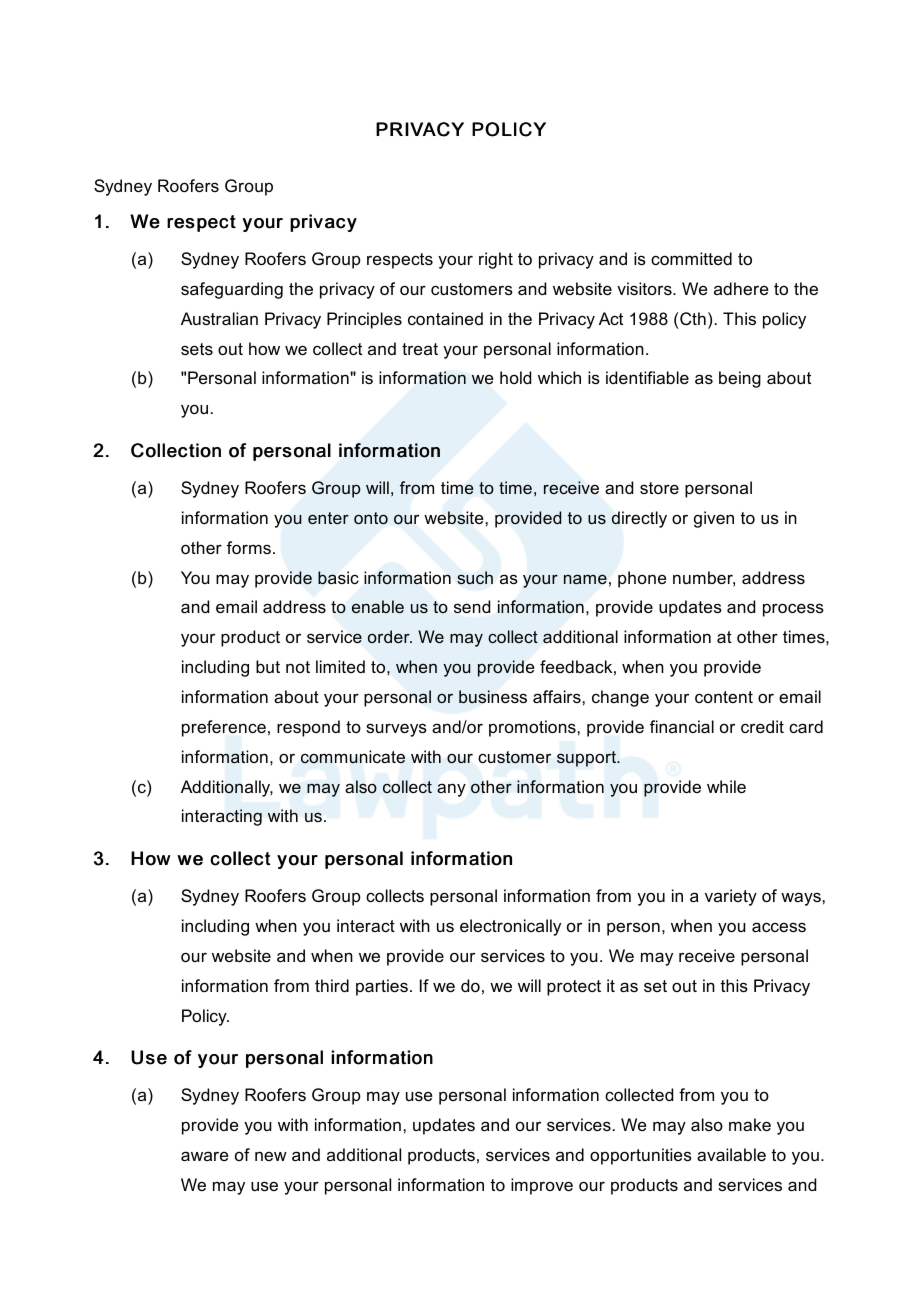 Image resolution: width=924 pixels, height=1308 pixels. Describe the element at coordinates (332, 985) in the screenshot. I see `third` at that location.
